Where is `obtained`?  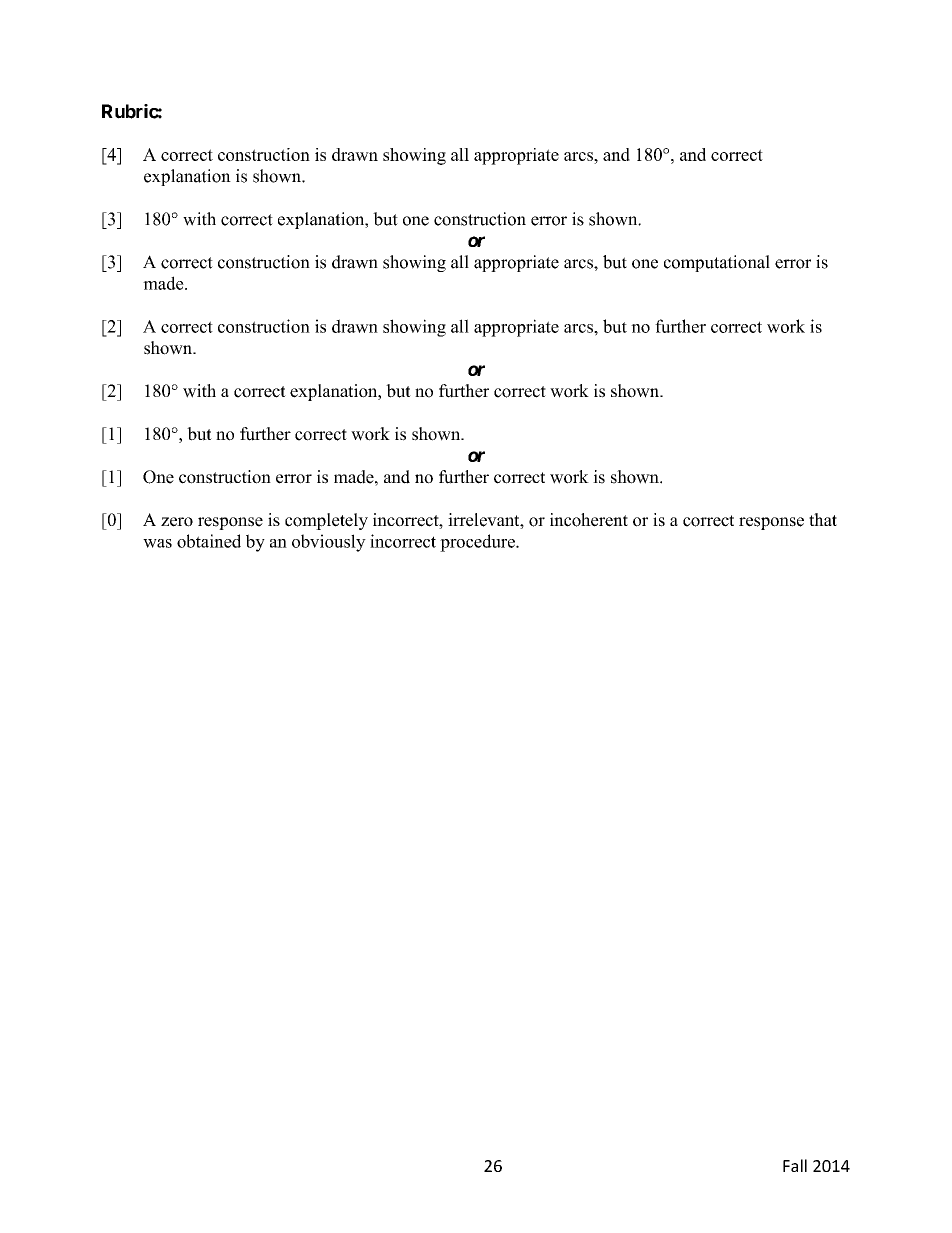 obtained is located at coordinates (209, 541).
